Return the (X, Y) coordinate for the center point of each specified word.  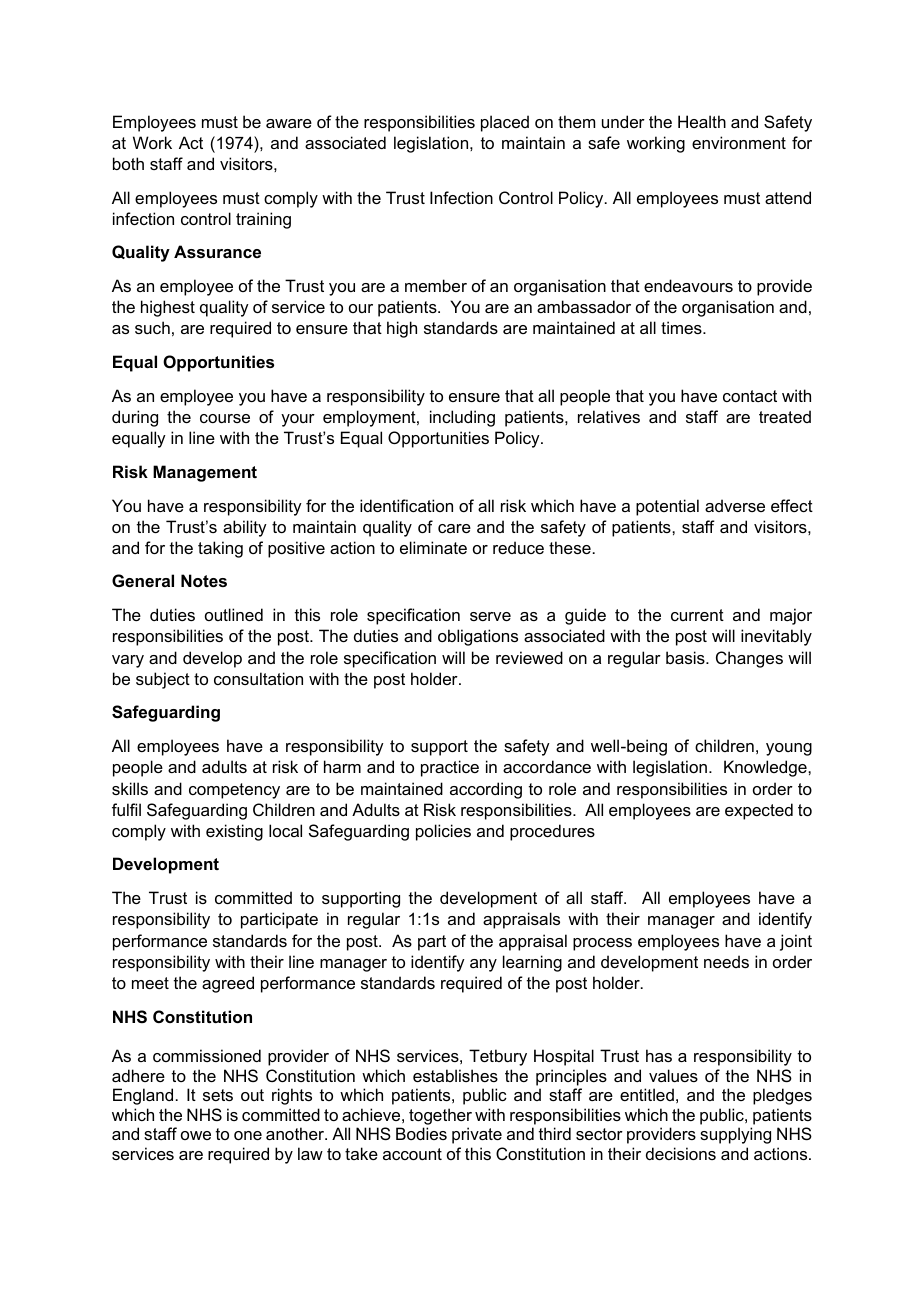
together (440, 1116)
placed (505, 123)
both (128, 163)
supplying (735, 1135)
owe (196, 1135)
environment (739, 142)
